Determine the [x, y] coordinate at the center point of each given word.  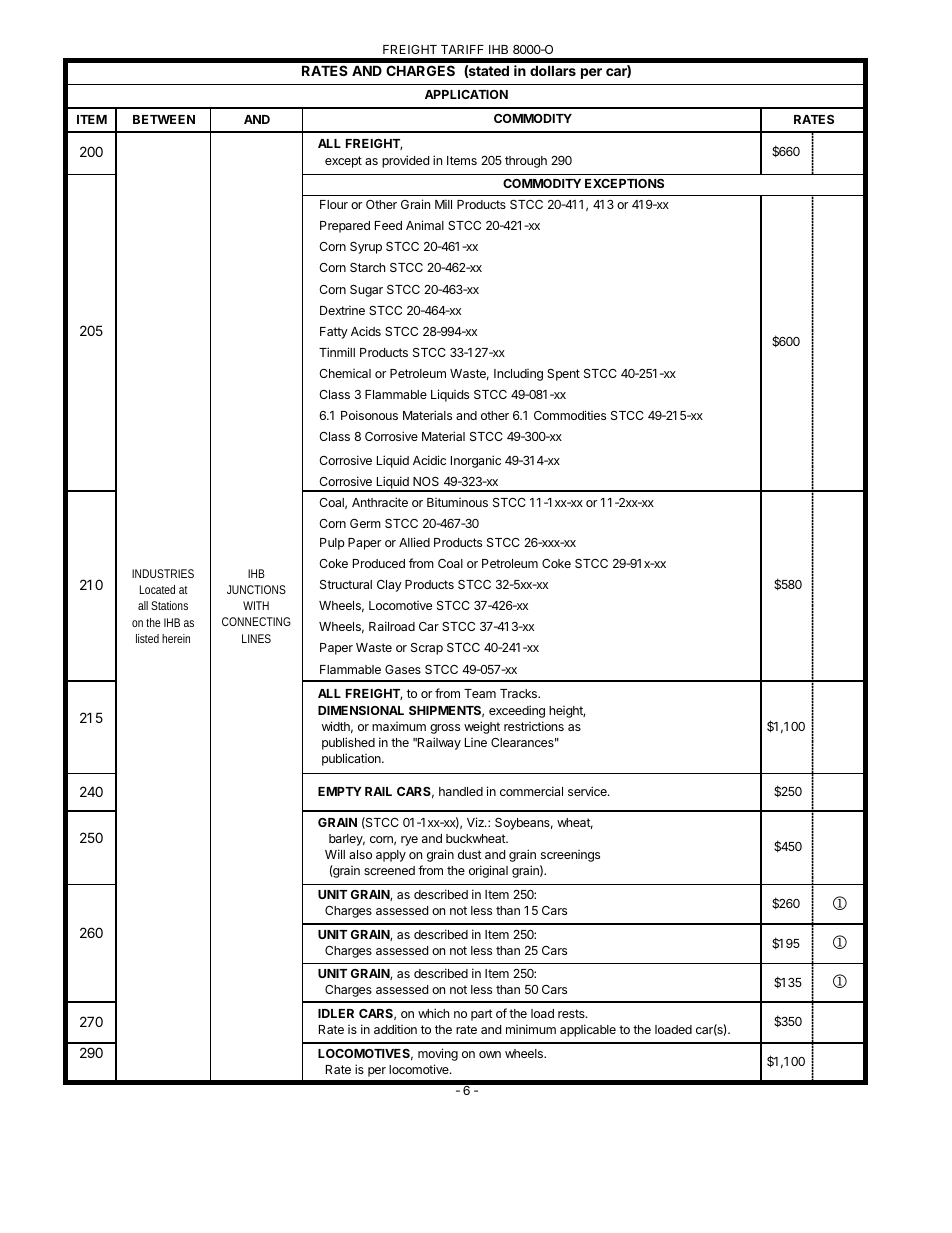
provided [405, 161]
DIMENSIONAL [361, 710]
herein [176, 638]
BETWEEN [164, 119]
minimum [531, 1029]
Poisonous [369, 415]
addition [395, 1029]
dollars [553, 70]
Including [518, 375]
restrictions [534, 726]
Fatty [334, 333]
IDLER [336, 1013]
